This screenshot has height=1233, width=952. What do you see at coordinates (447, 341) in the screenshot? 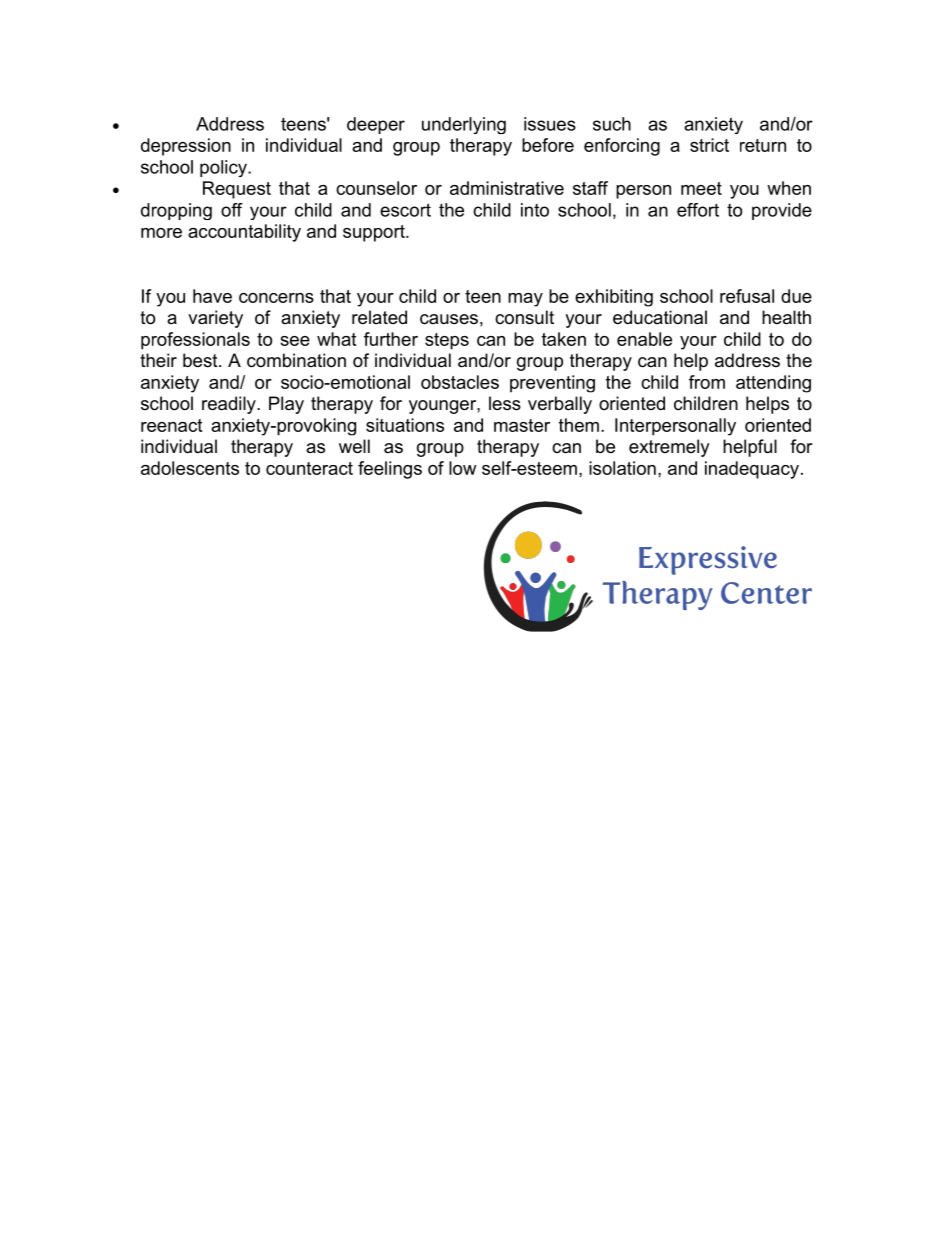
I see `steps` at bounding box center [447, 341].
